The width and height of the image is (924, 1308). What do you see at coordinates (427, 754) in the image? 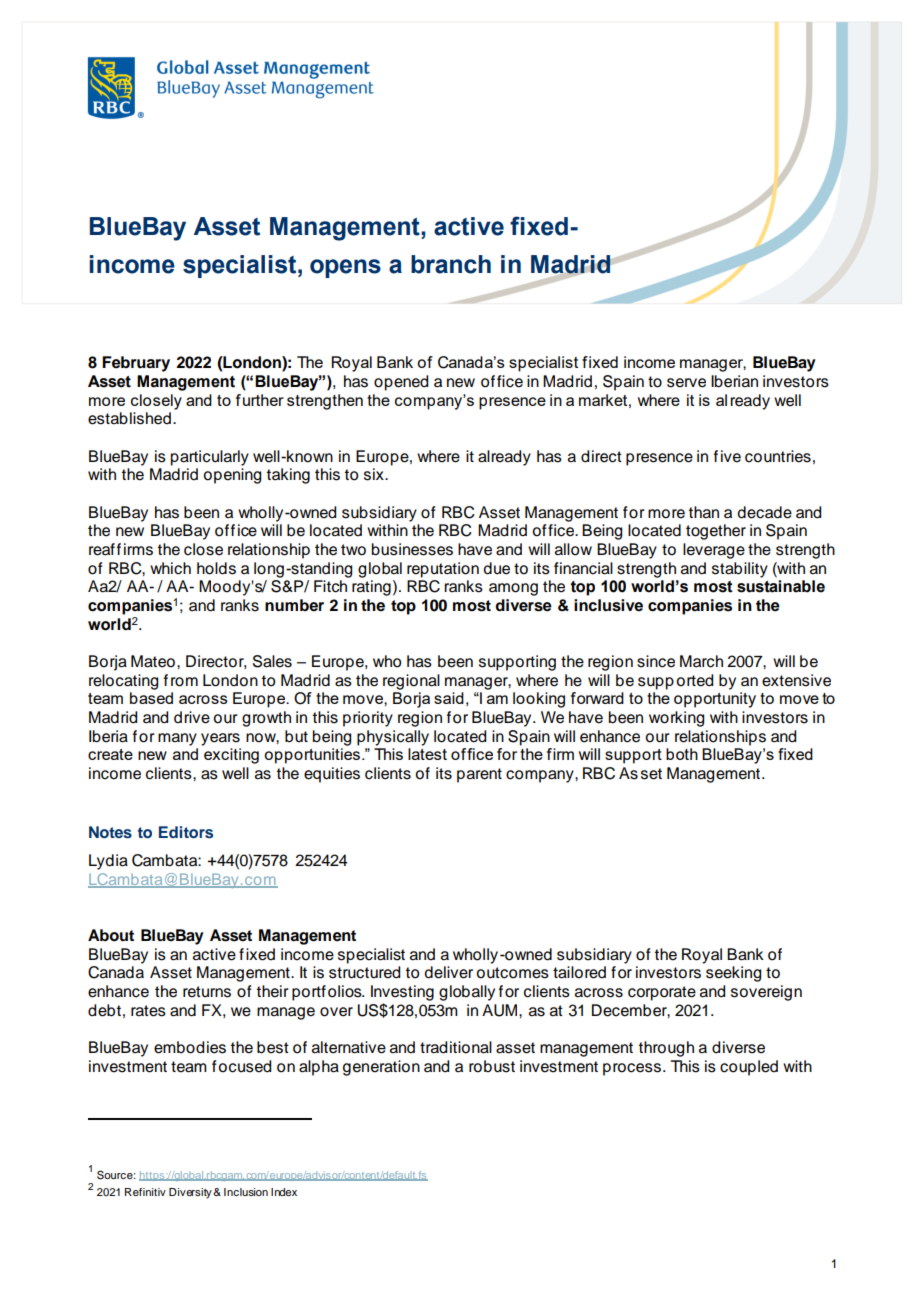
I see `latest` at bounding box center [427, 754].
